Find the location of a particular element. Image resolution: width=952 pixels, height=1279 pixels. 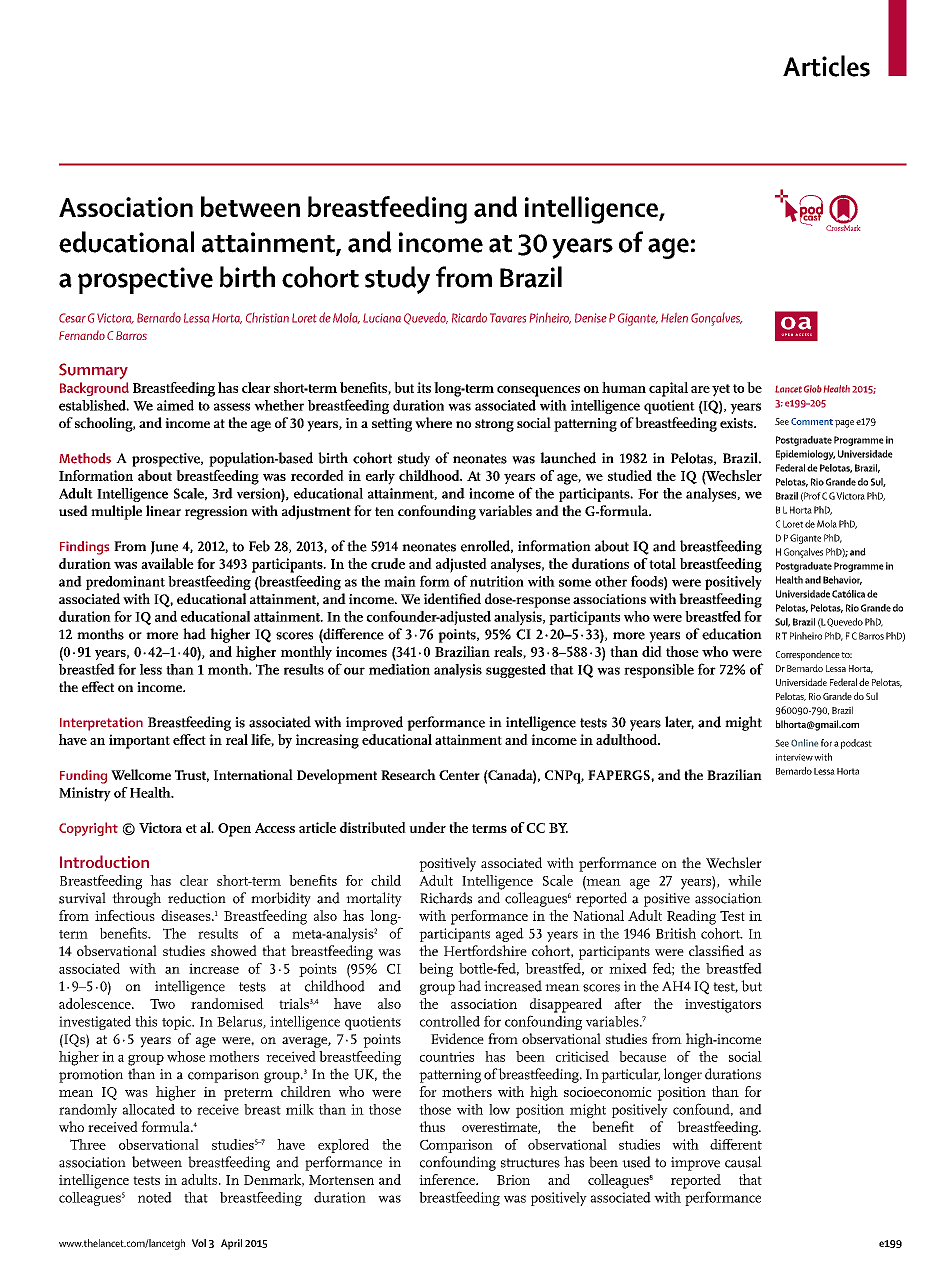

Brion is located at coordinates (513, 1180).
